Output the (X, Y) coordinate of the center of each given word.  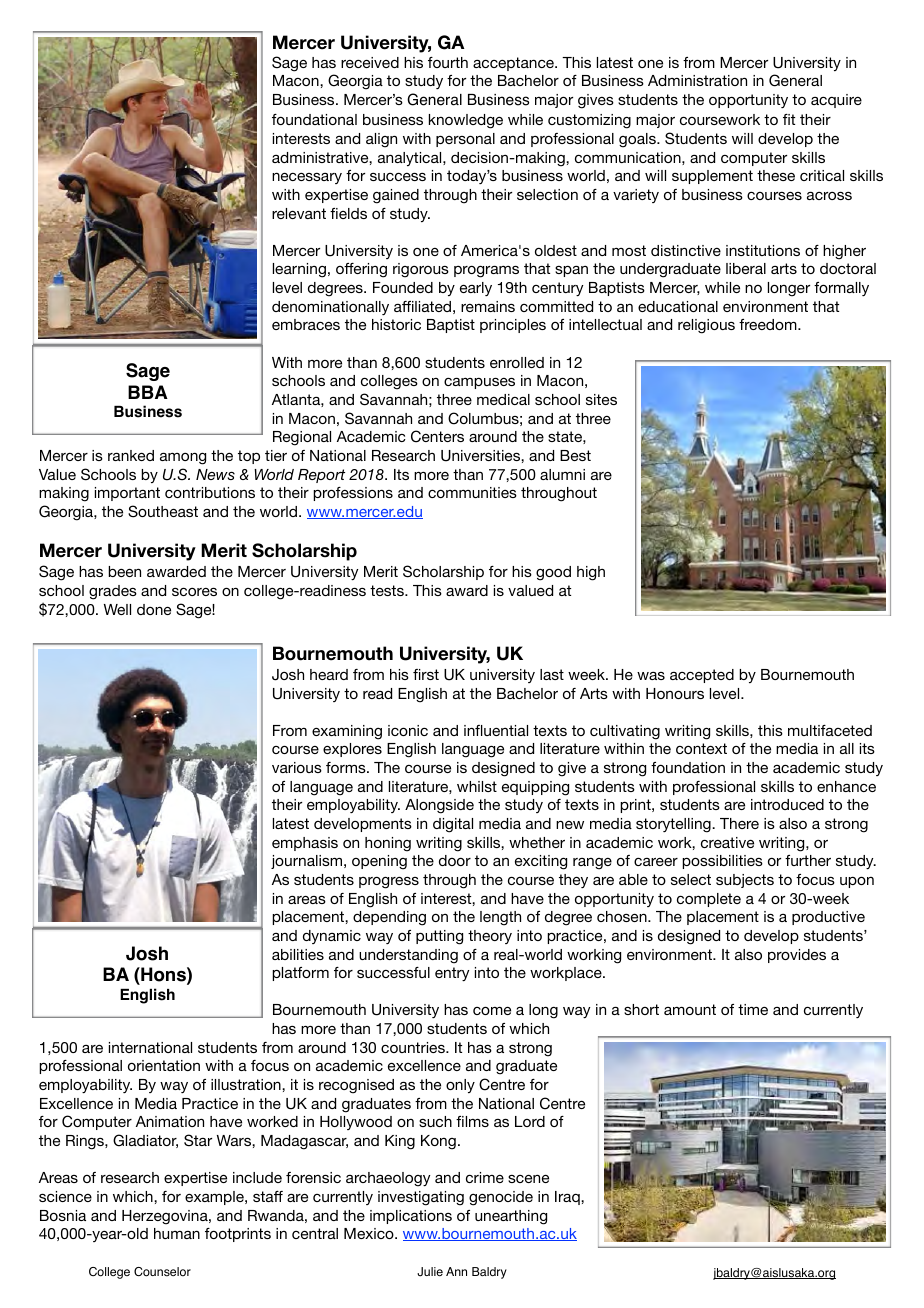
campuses (479, 383)
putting (439, 937)
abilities (298, 954)
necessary (307, 178)
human (177, 1233)
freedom (769, 324)
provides (797, 956)
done (154, 609)
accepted (702, 676)
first (426, 674)
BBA (148, 392)
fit (789, 119)
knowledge (466, 121)
